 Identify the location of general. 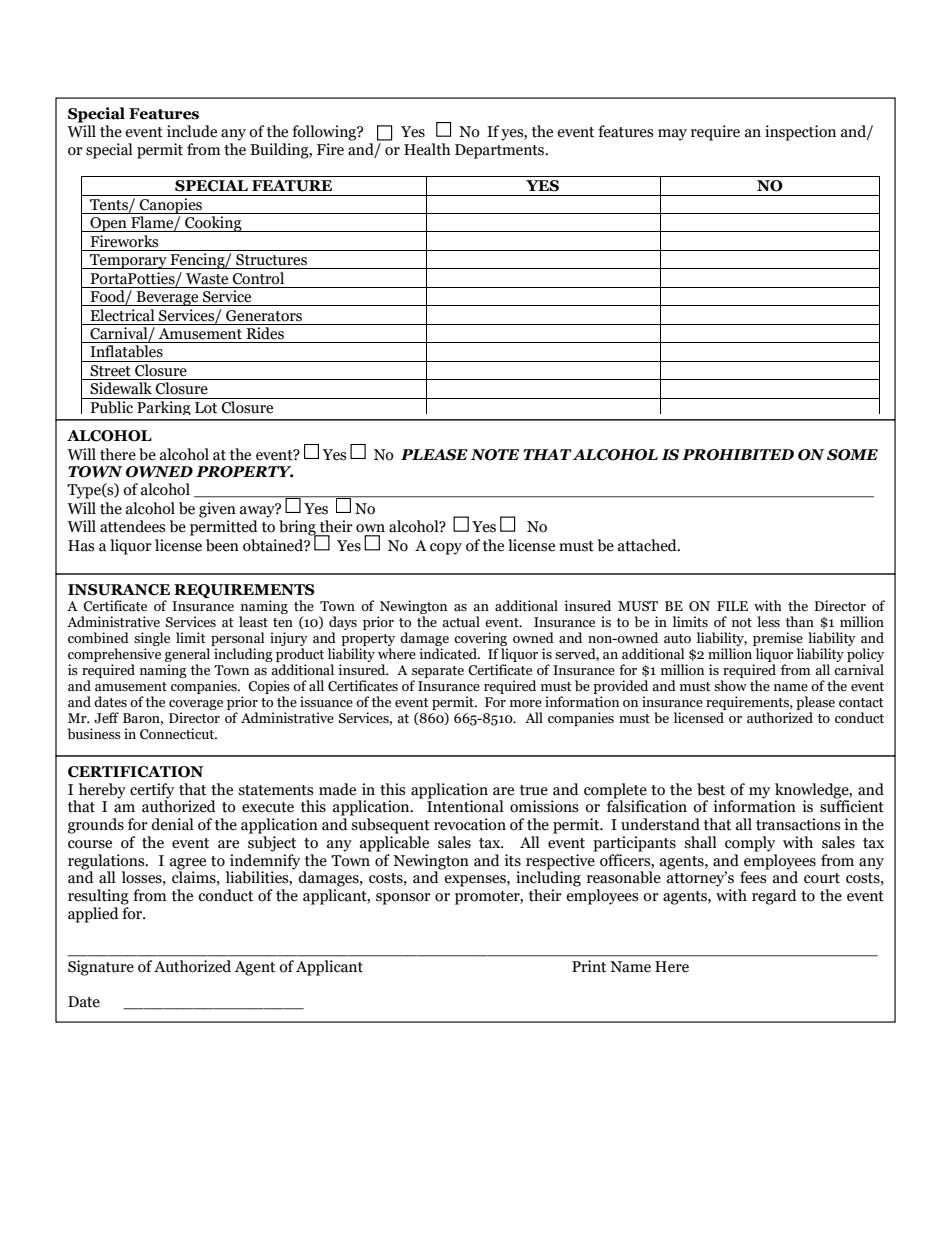
(187, 656).
